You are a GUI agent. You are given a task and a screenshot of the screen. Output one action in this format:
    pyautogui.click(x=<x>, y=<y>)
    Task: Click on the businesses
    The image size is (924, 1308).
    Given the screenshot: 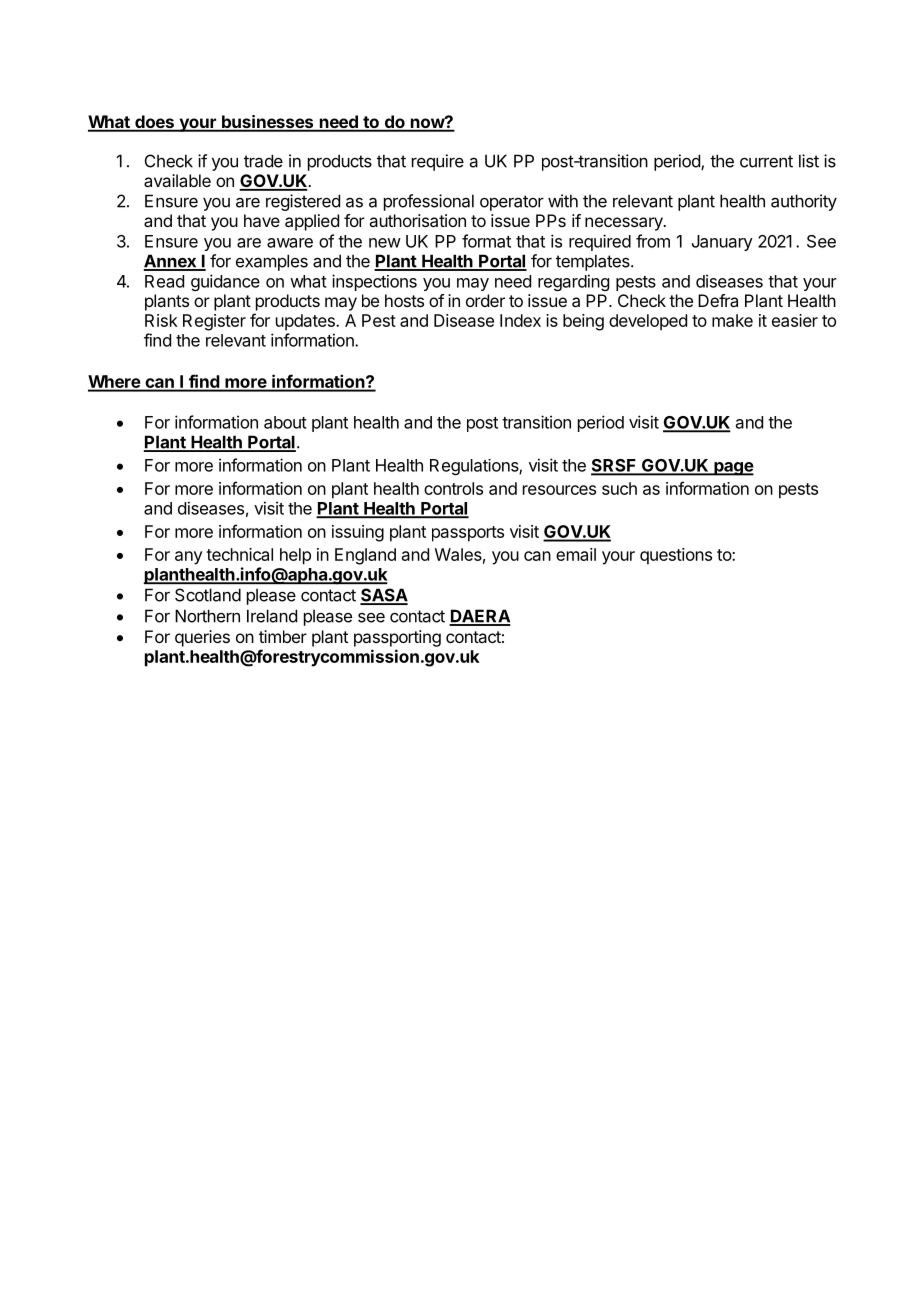 What is the action you would take?
    pyautogui.click(x=267, y=123)
